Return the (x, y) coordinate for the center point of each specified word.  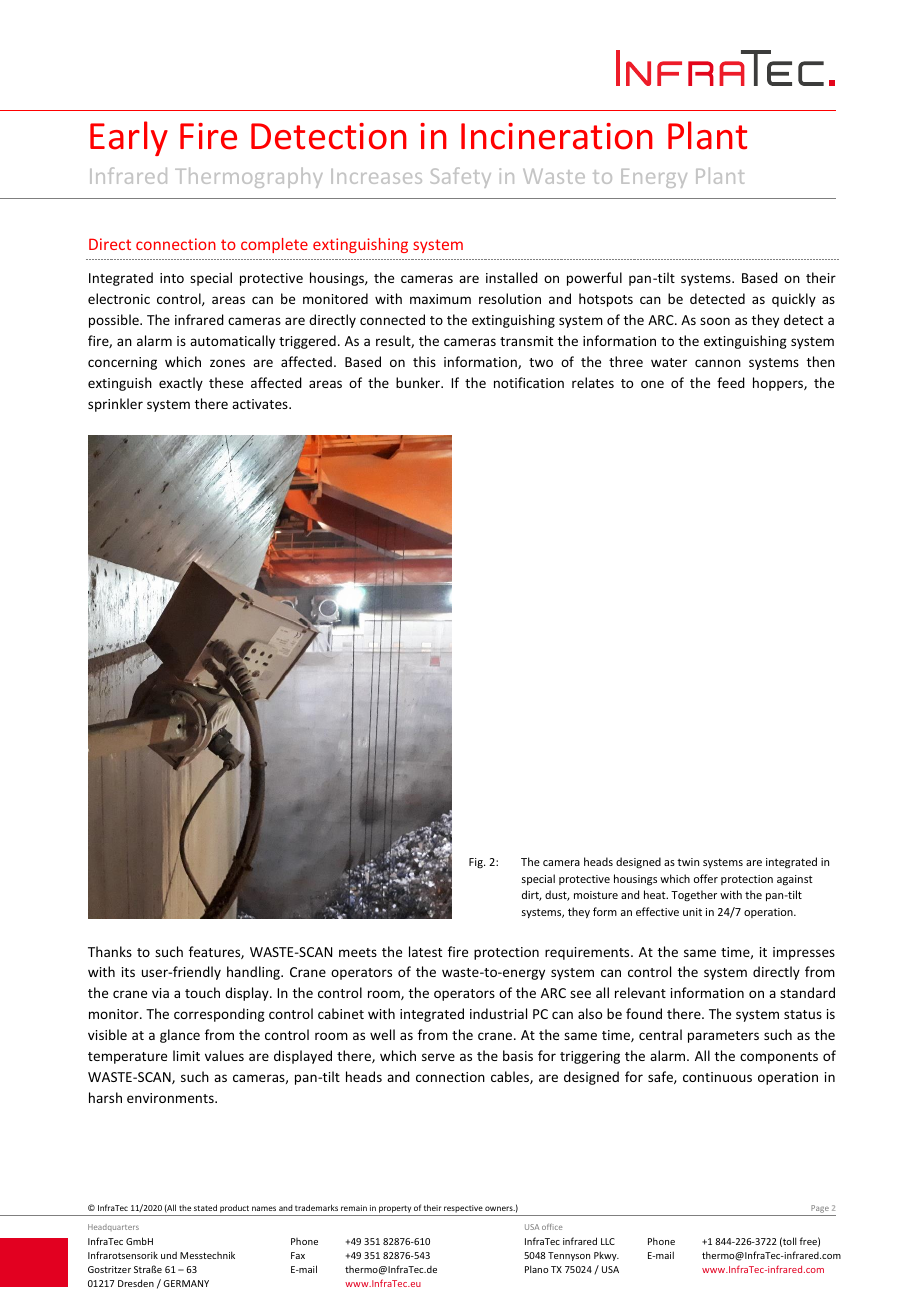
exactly (181, 384)
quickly (794, 300)
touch (202, 992)
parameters (723, 1037)
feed (731, 382)
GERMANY (186, 1283)
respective (463, 1209)
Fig (477, 863)
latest (425, 951)
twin (688, 862)
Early (129, 138)
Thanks (110, 951)
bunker (419, 382)
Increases (376, 176)
